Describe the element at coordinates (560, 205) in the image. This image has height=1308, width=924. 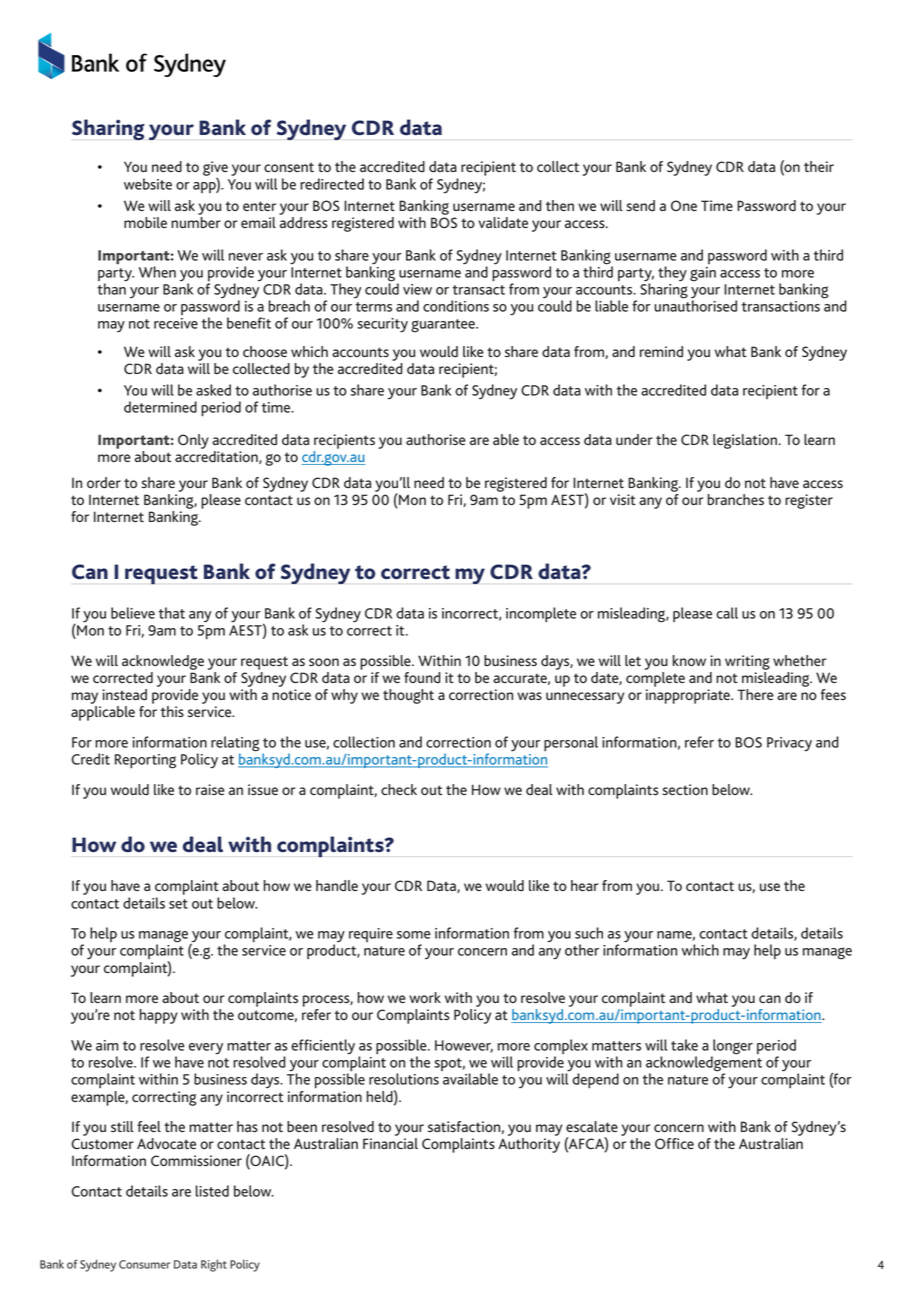
I see `then` at that location.
